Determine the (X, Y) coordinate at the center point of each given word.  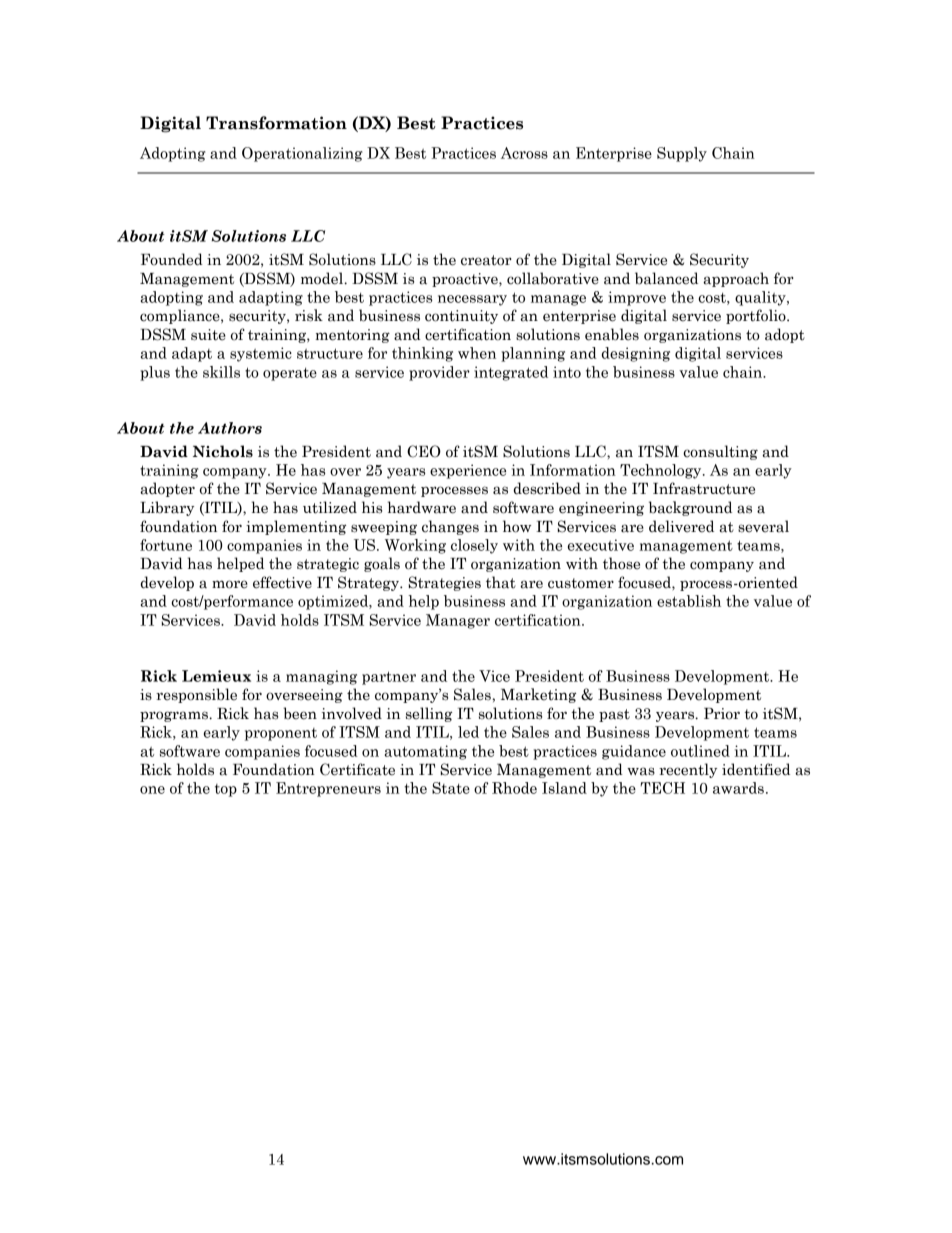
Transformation (276, 123)
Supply (682, 154)
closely (474, 546)
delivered (681, 526)
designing (636, 354)
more (230, 584)
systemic (261, 354)
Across (524, 153)
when (477, 353)
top (226, 790)
